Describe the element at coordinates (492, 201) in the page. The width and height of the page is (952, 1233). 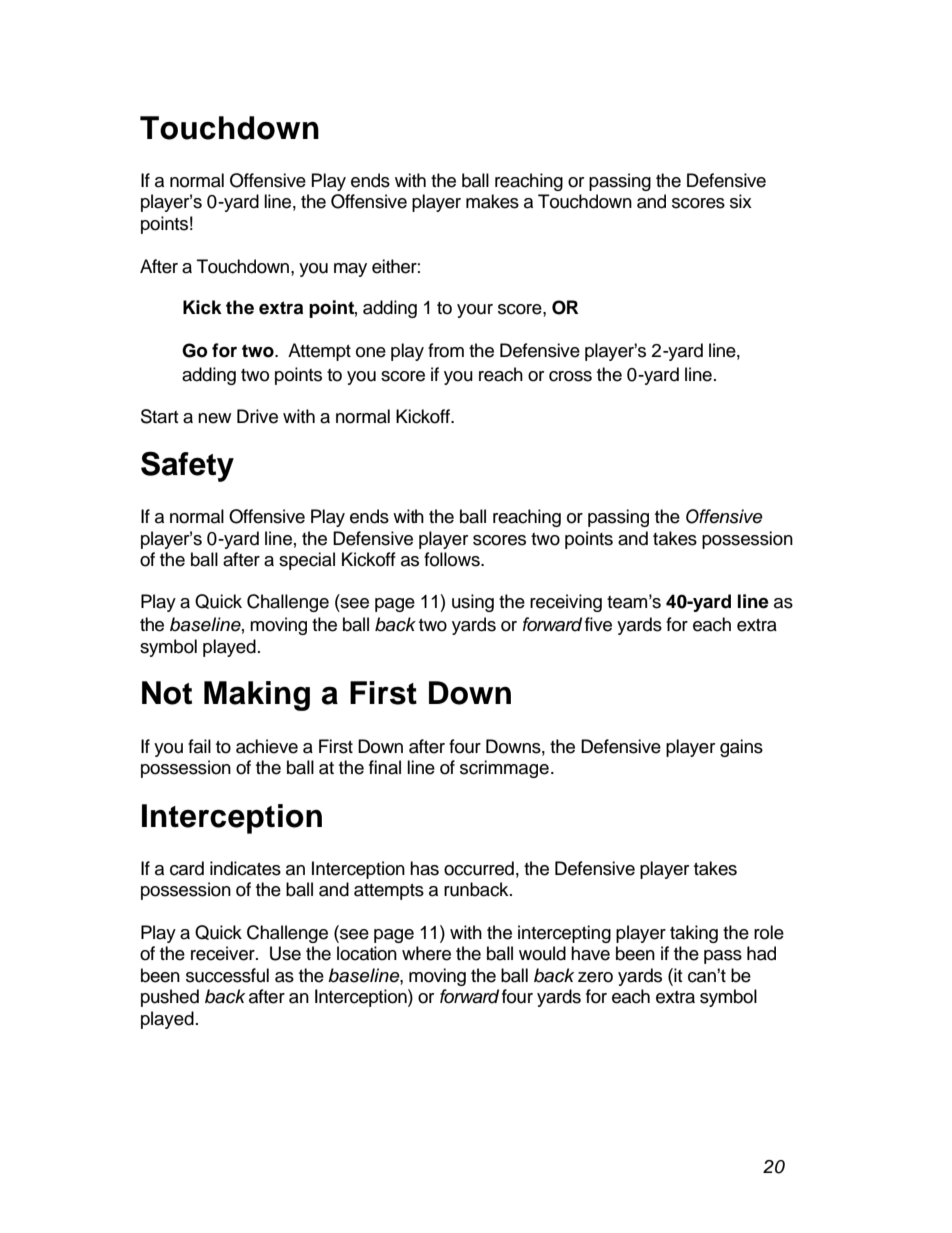
I see `makes` at that location.
